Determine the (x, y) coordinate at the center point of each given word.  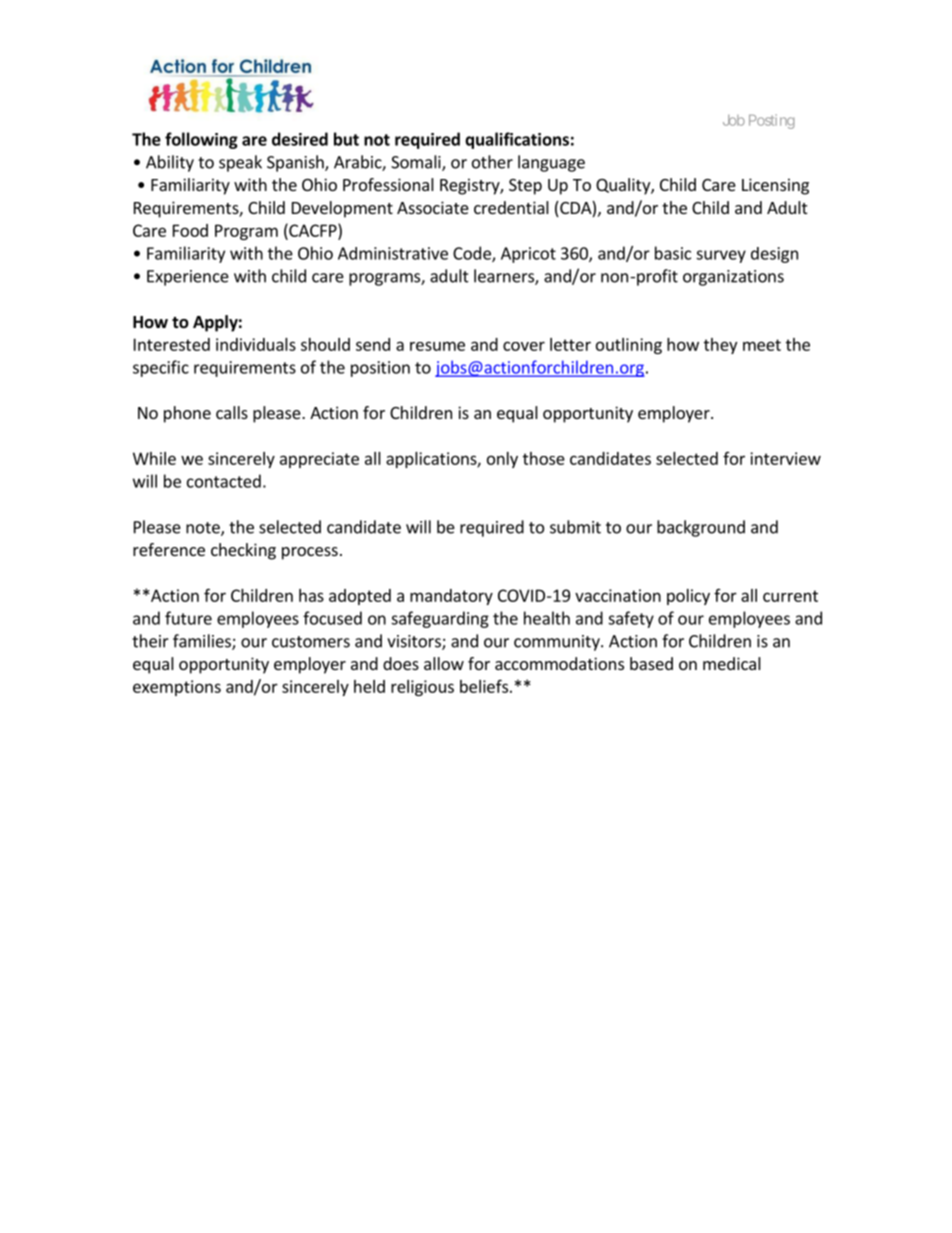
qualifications (517, 140)
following (201, 140)
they (720, 346)
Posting (772, 121)
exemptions (177, 688)
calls (232, 412)
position (380, 369)
